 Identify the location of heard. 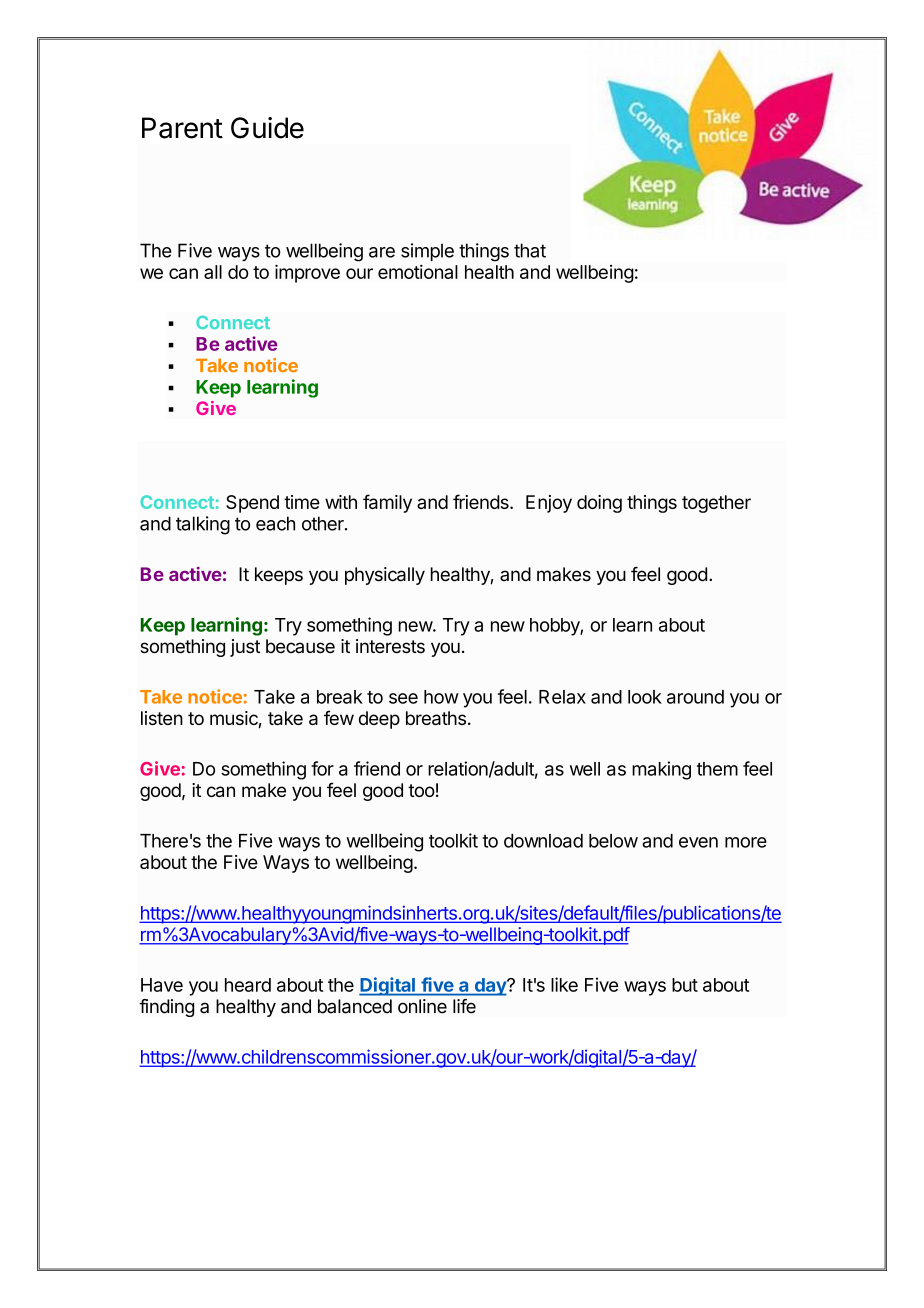
(248, 985).
